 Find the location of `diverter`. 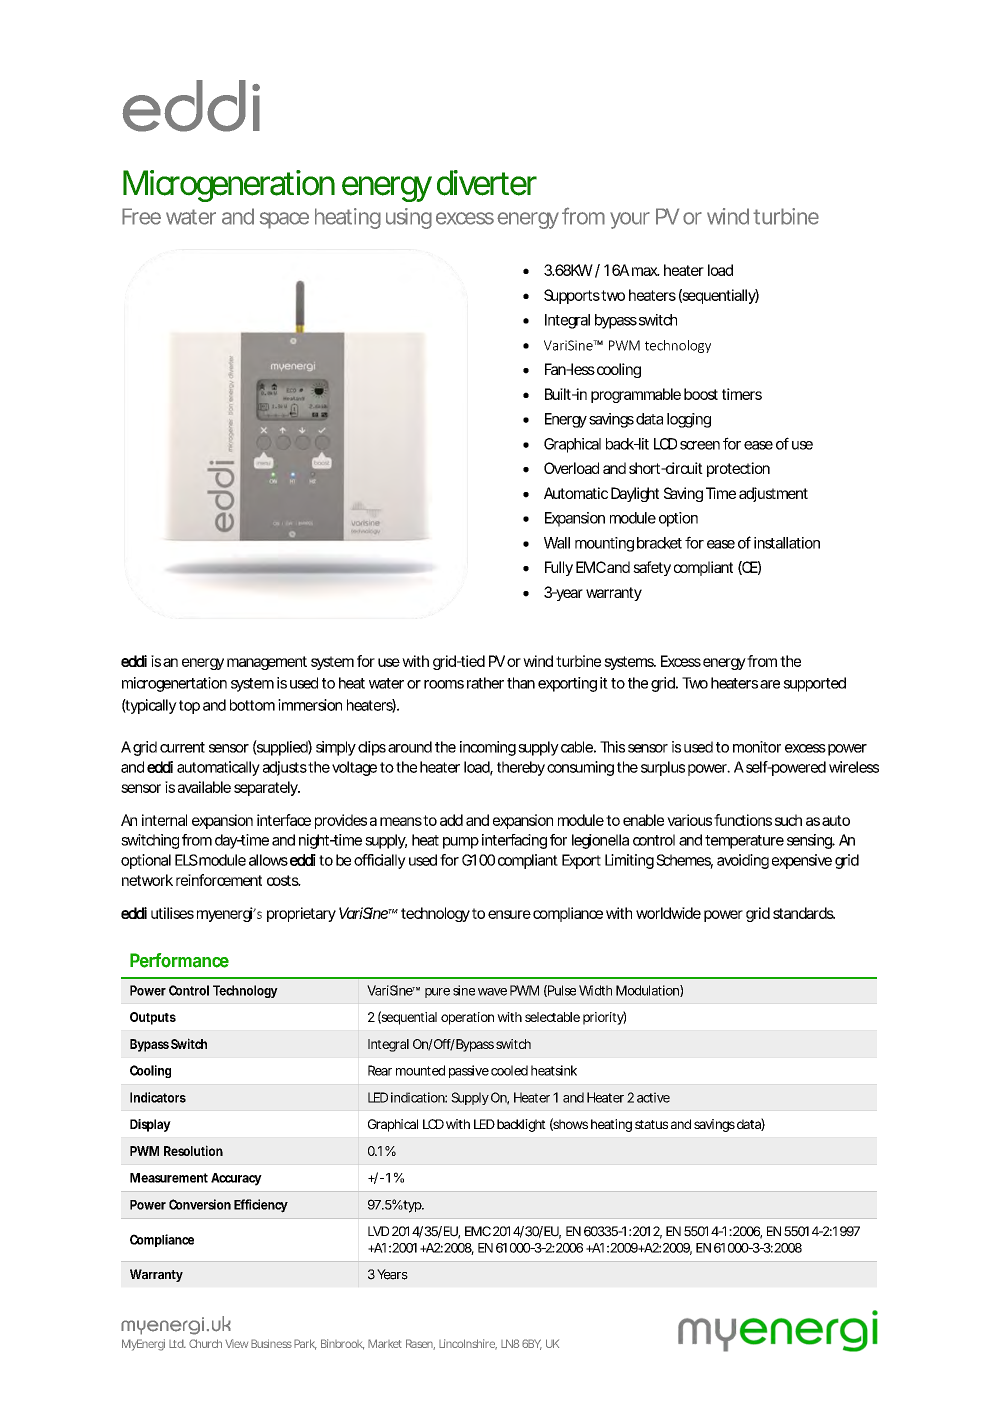

diverter is located at coordinates (487, 183).
